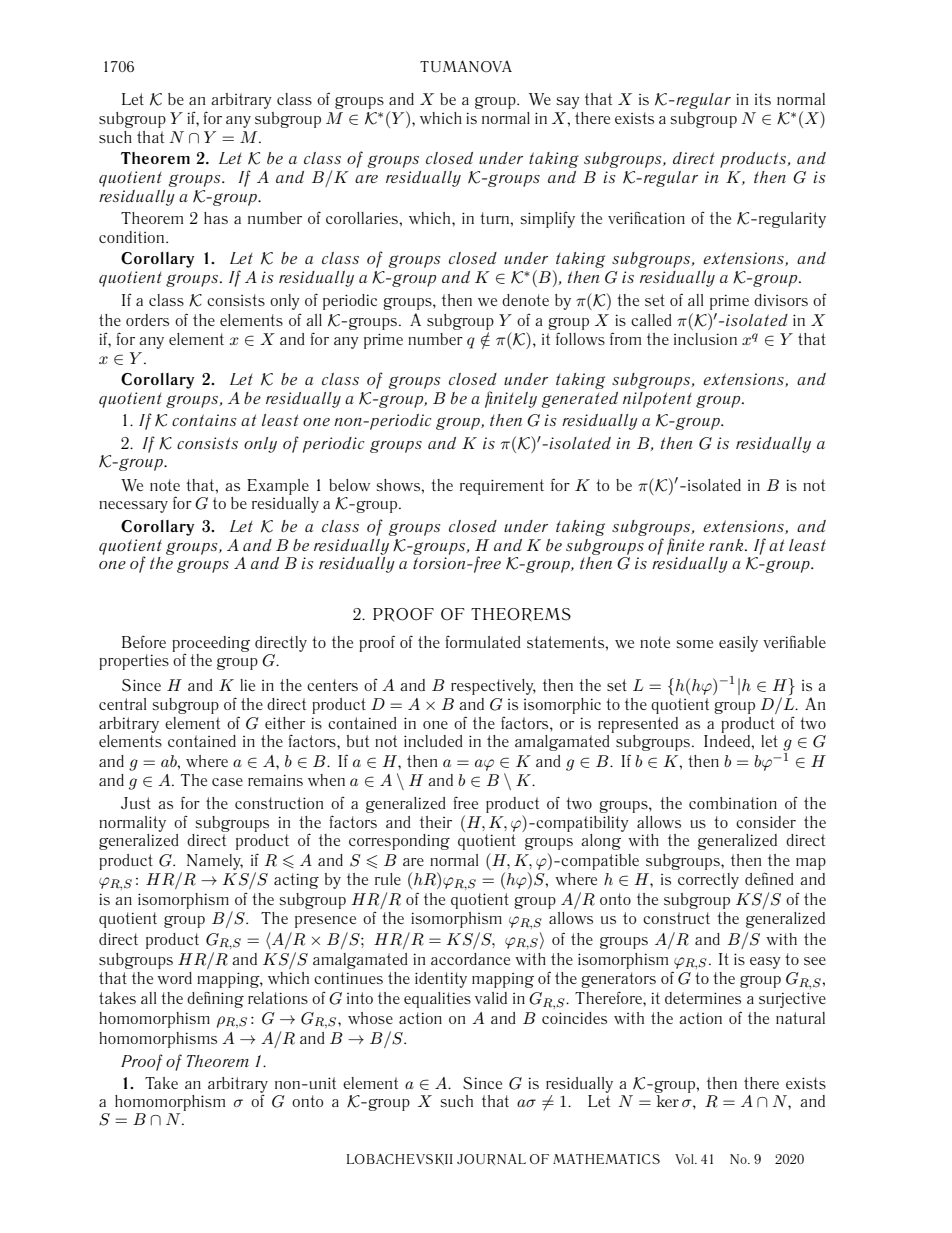  What do you see at coordinates (763, 99) in the document?
I see `its` at bounding box center [763, 99].
